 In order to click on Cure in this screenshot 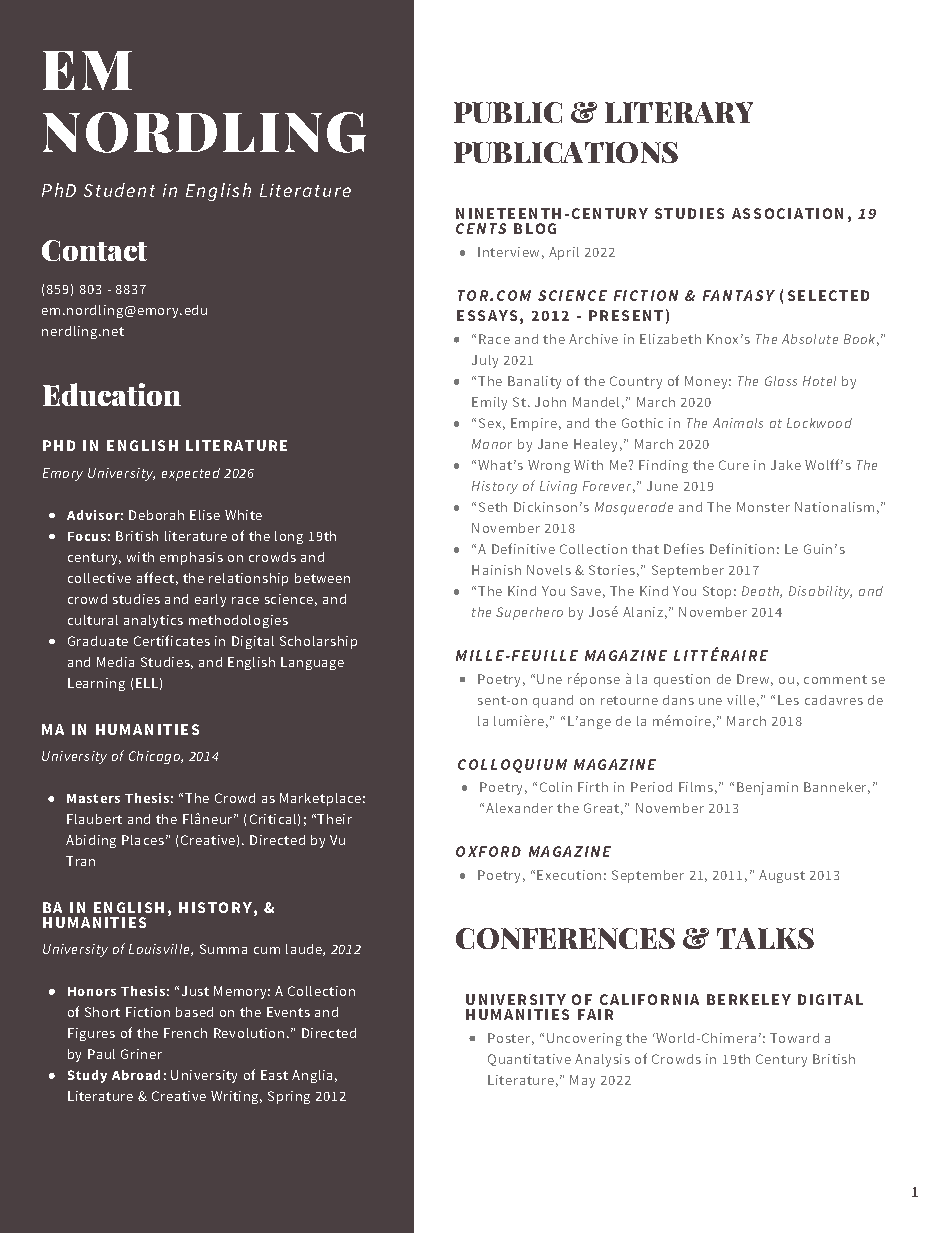, I will do `click(734, 465)`.
